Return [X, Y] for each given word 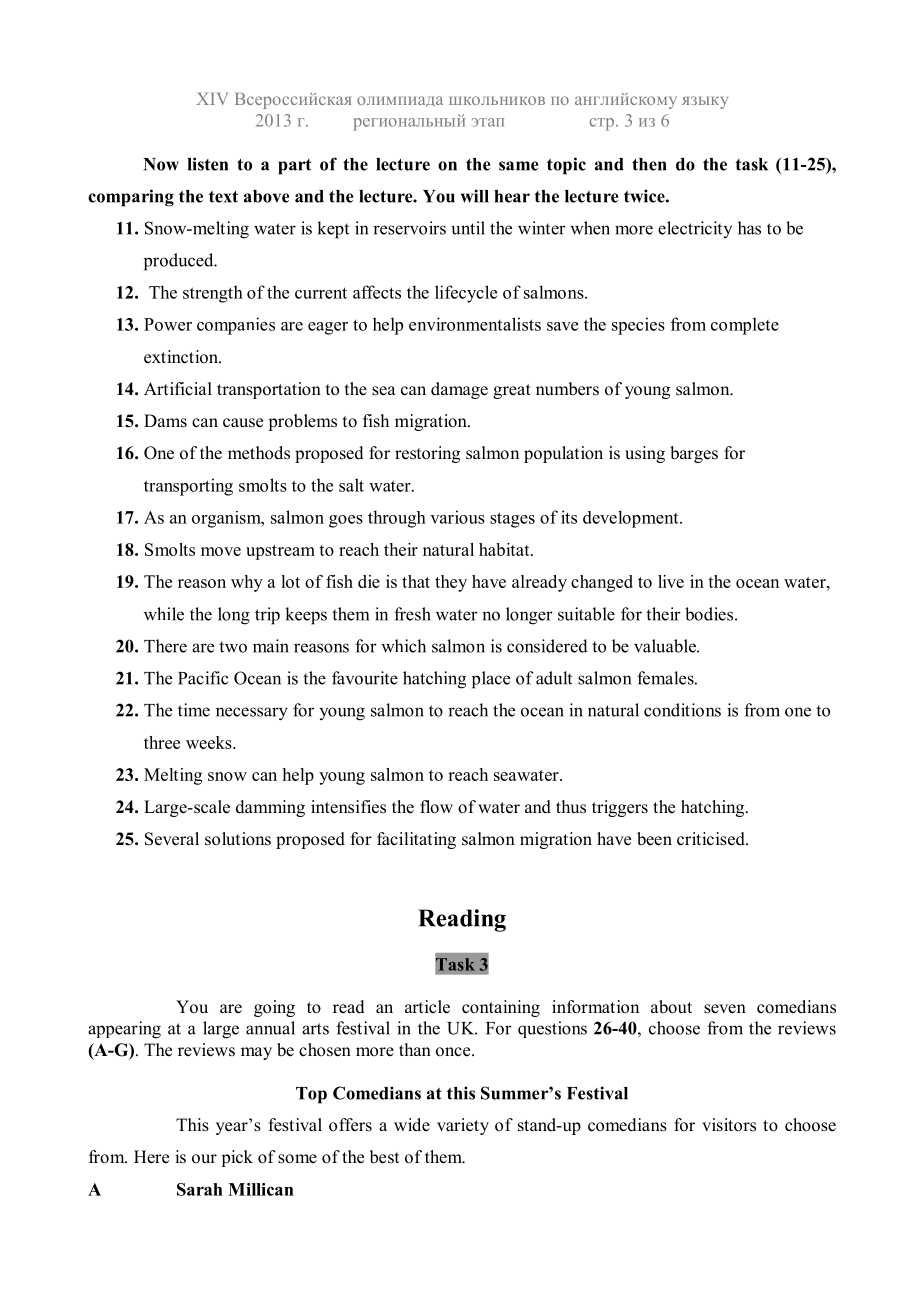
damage [459, 390]
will [475, 196]
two [233, 647]
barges [694, 454]
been [654, 839]
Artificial [178, 388]
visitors [729, 1125]
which [403, 646]
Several [172, 839]
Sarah [200, 1189]
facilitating [416, 840]
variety [463, 1126]
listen [208, 164]
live [671, 581]
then [649, 164]
